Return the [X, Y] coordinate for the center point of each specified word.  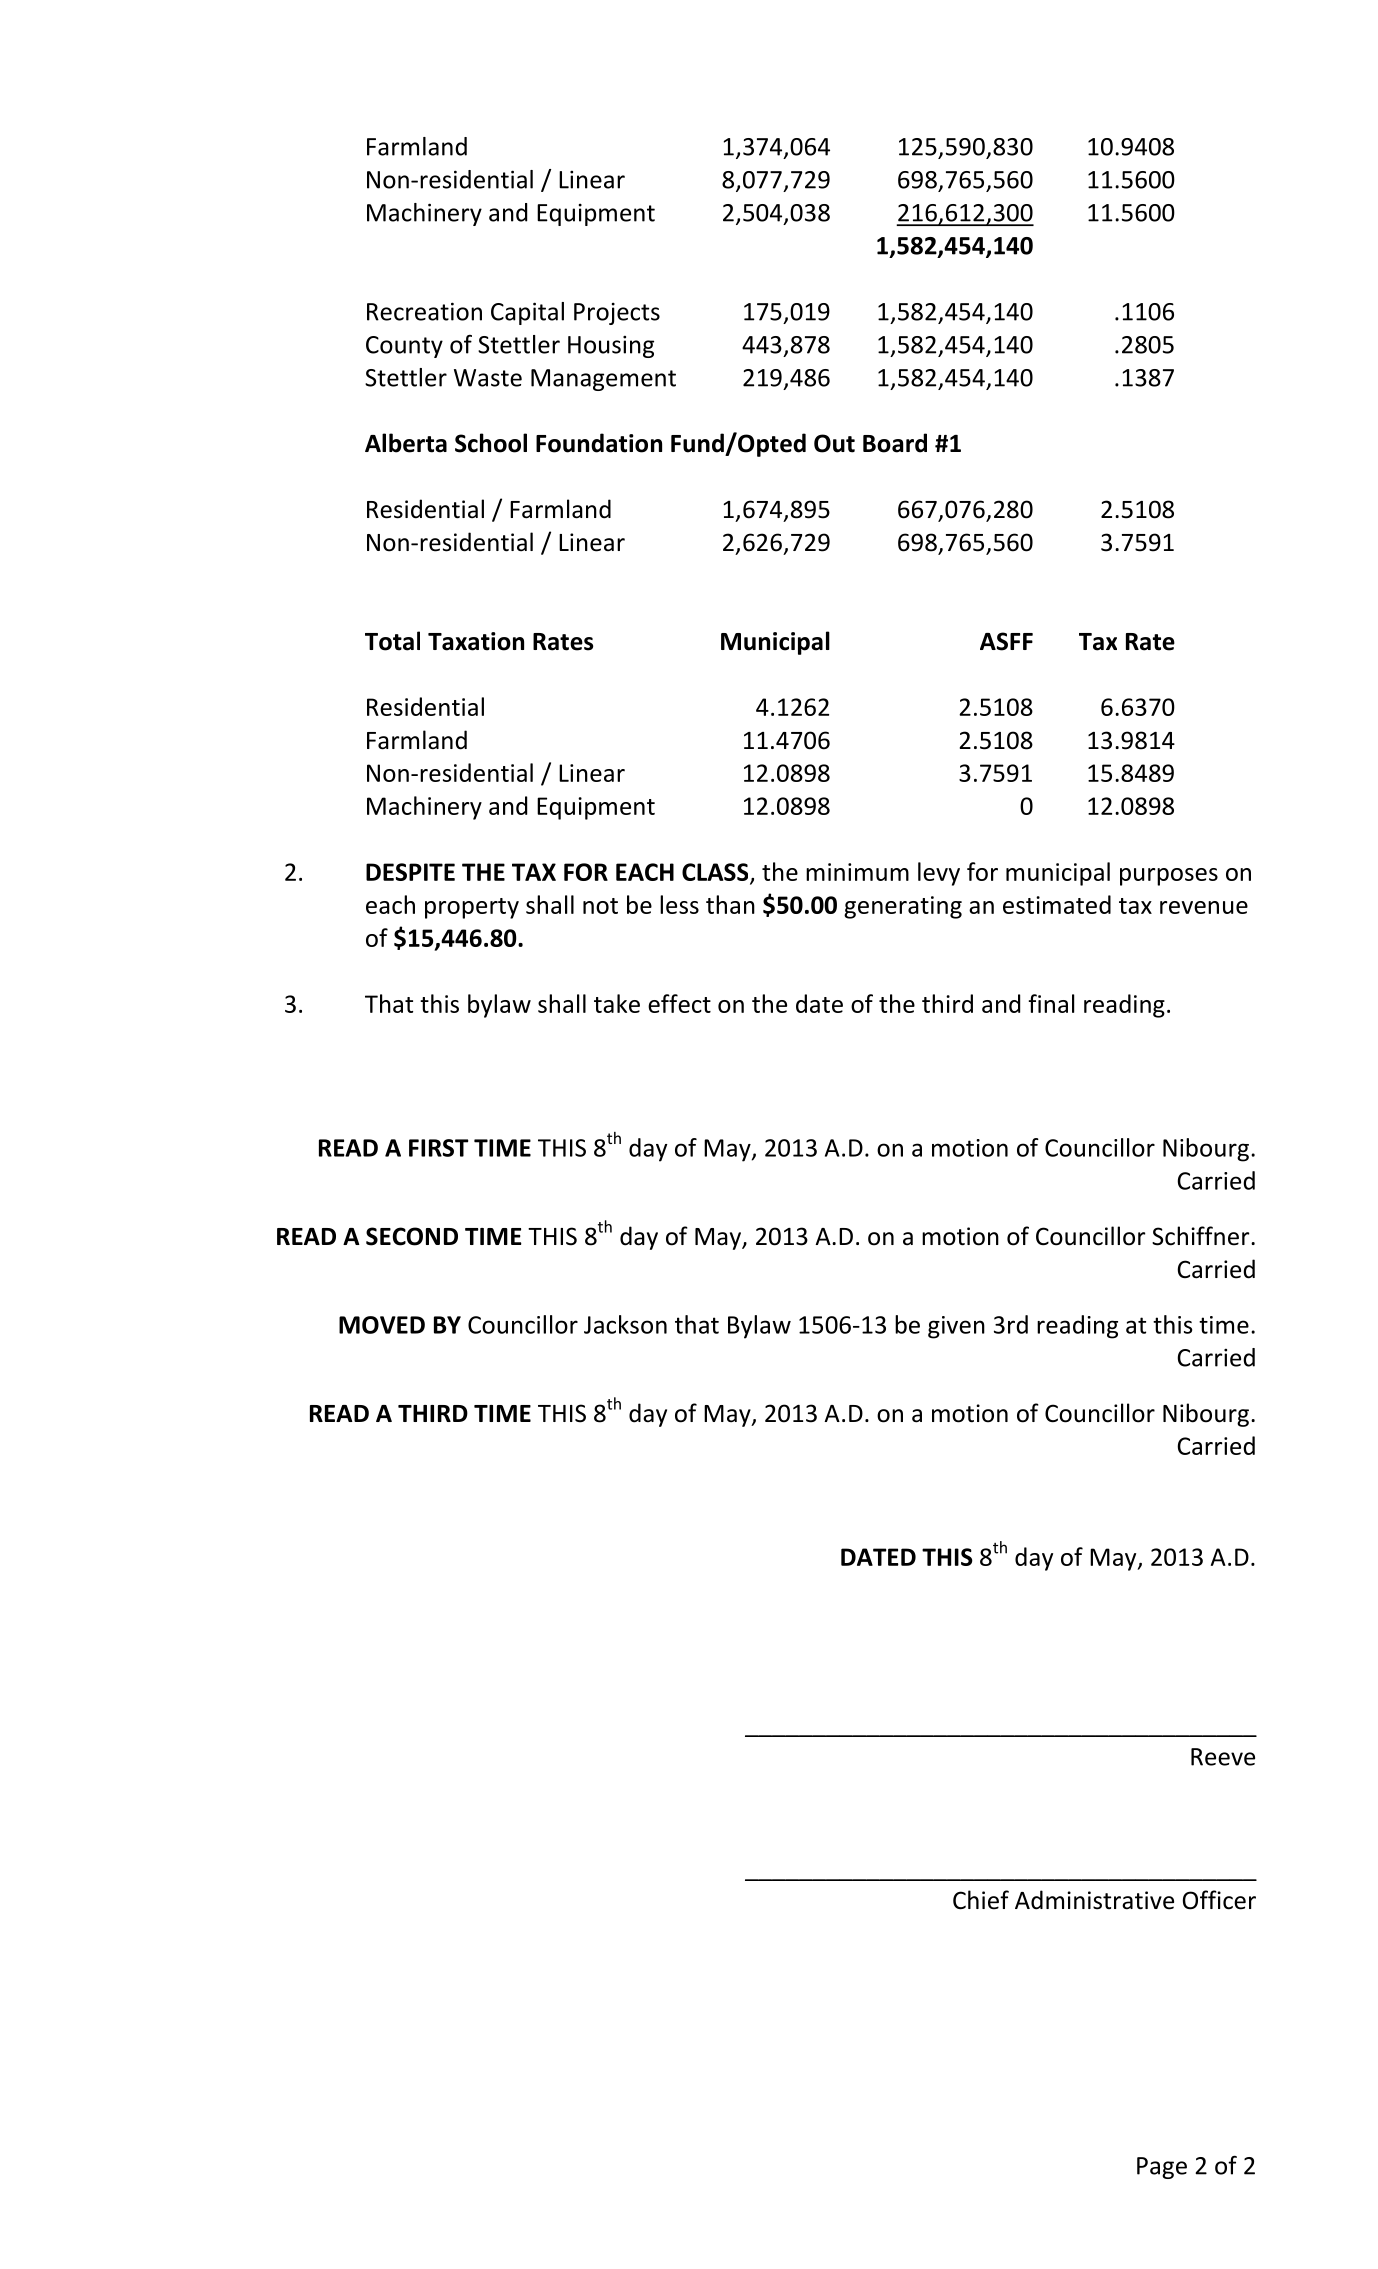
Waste [488, 378]
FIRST [439, 1148]
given [956, 1327]
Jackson [625, 1324]
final [1051, 1003]
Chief [981, 1900]
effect [679, 1003]
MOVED [382, 1325]
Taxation [476, 641]
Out [834, 443]
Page [1162, 2168]
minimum [857, 872]
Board [895, 443]
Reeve [1223, 1757]
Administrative [1094, 1900]
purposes [1169, 877]
